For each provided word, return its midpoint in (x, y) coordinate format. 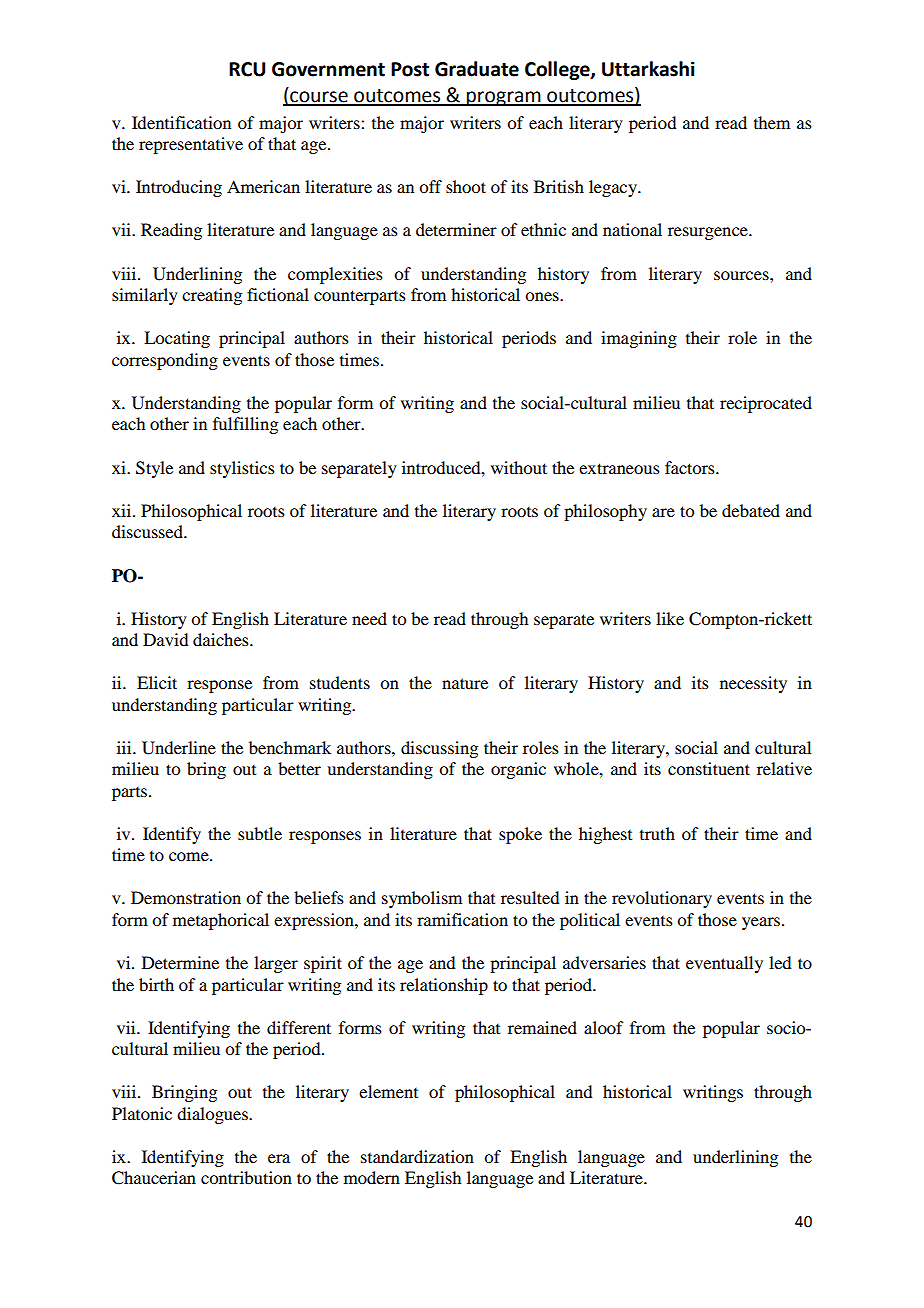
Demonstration (186, 897)
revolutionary (662, 899)
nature (465, 683)
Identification (181, 122)
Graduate (477, 69)
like (670, 618)
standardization (417, 1156)
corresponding (165, 361)
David (165, 639)
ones (543, 296)
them (772, 122)
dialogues (213, 1115)
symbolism (422, 899)
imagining (639, 339)
